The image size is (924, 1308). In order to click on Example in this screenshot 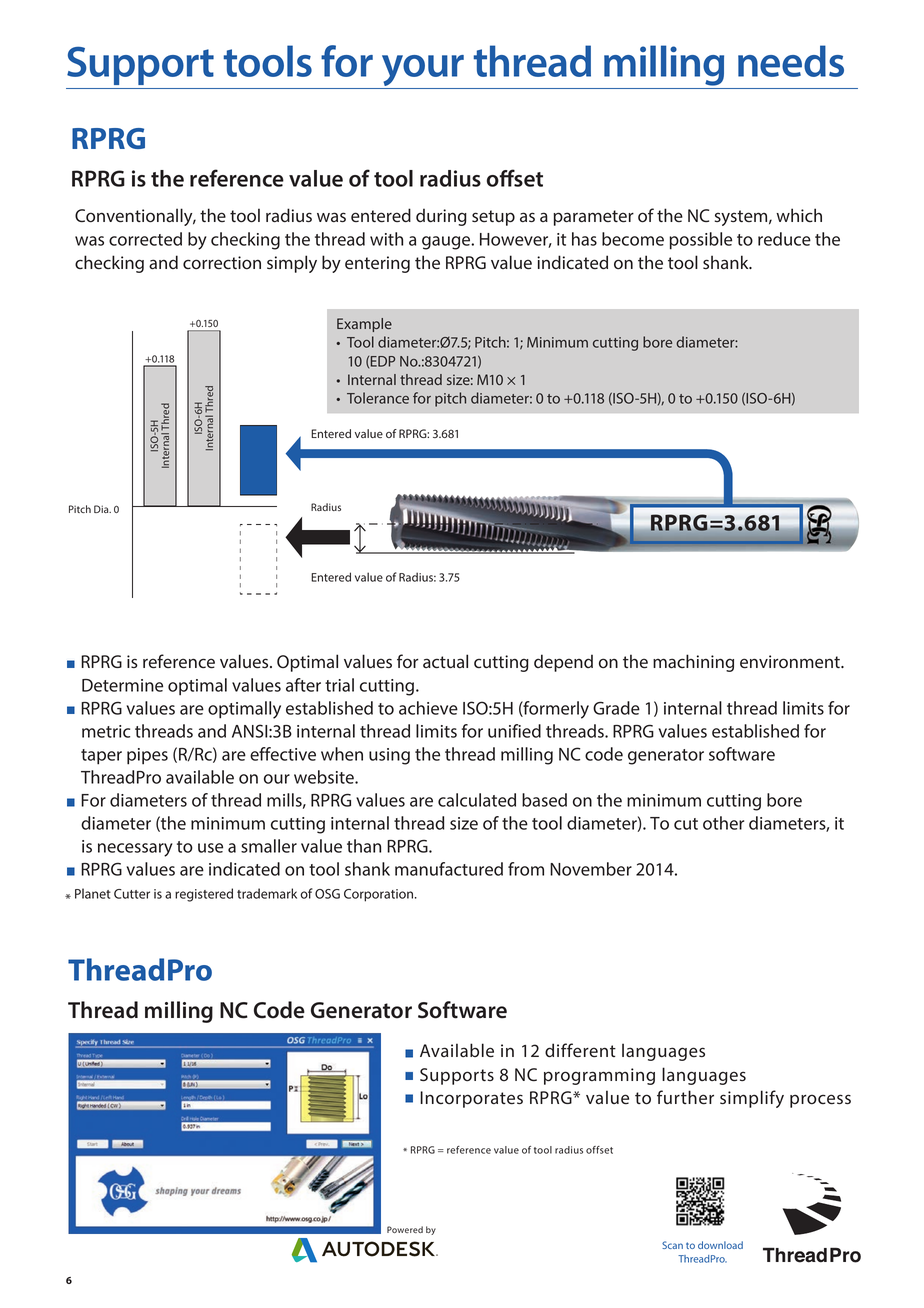, I will do `click(364, 325)`.
